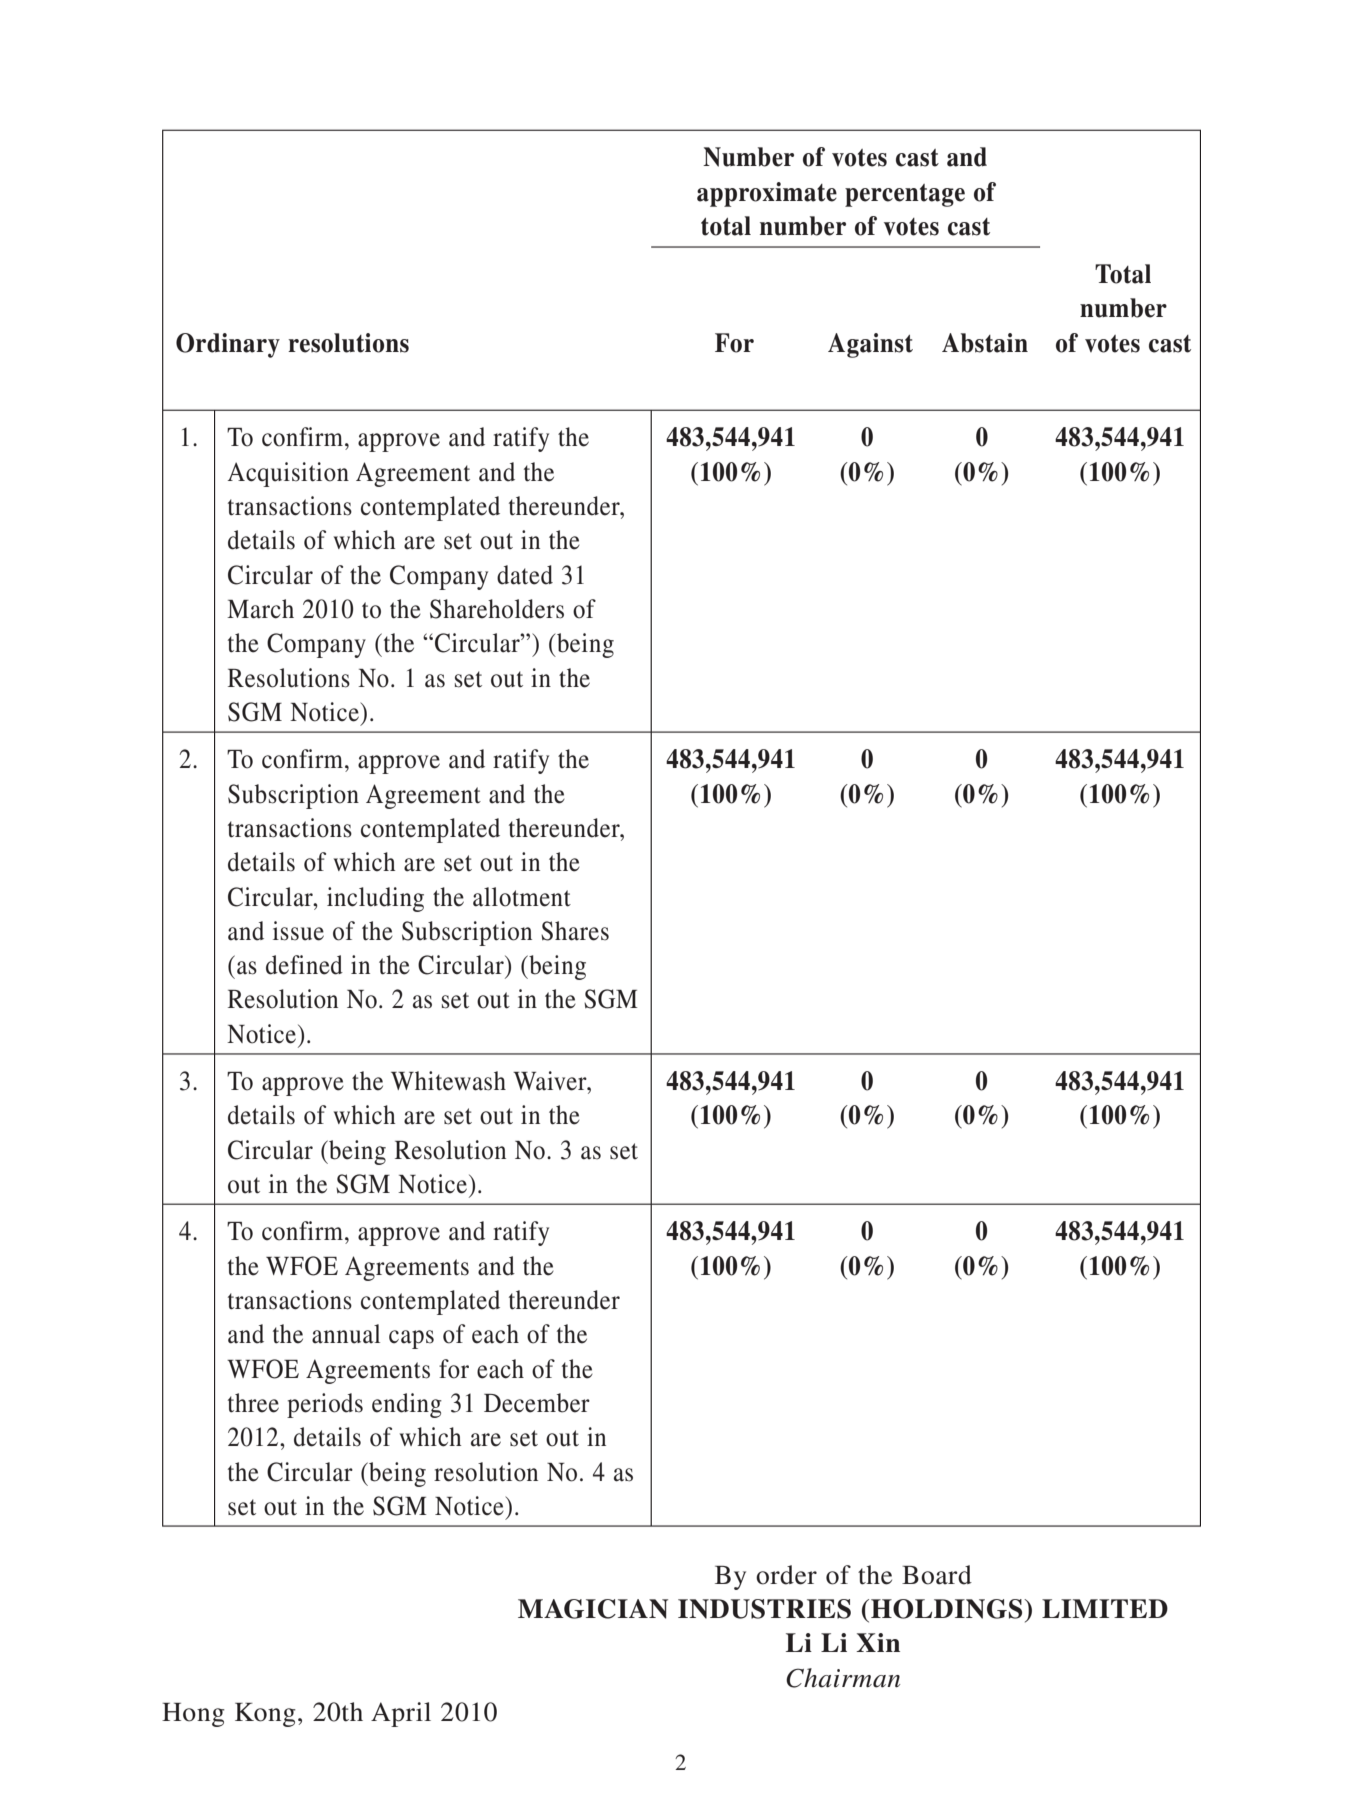  What do you see at coordinates (537, 1403) in the page?
I see `December` at bounding box center [537, 1403].
